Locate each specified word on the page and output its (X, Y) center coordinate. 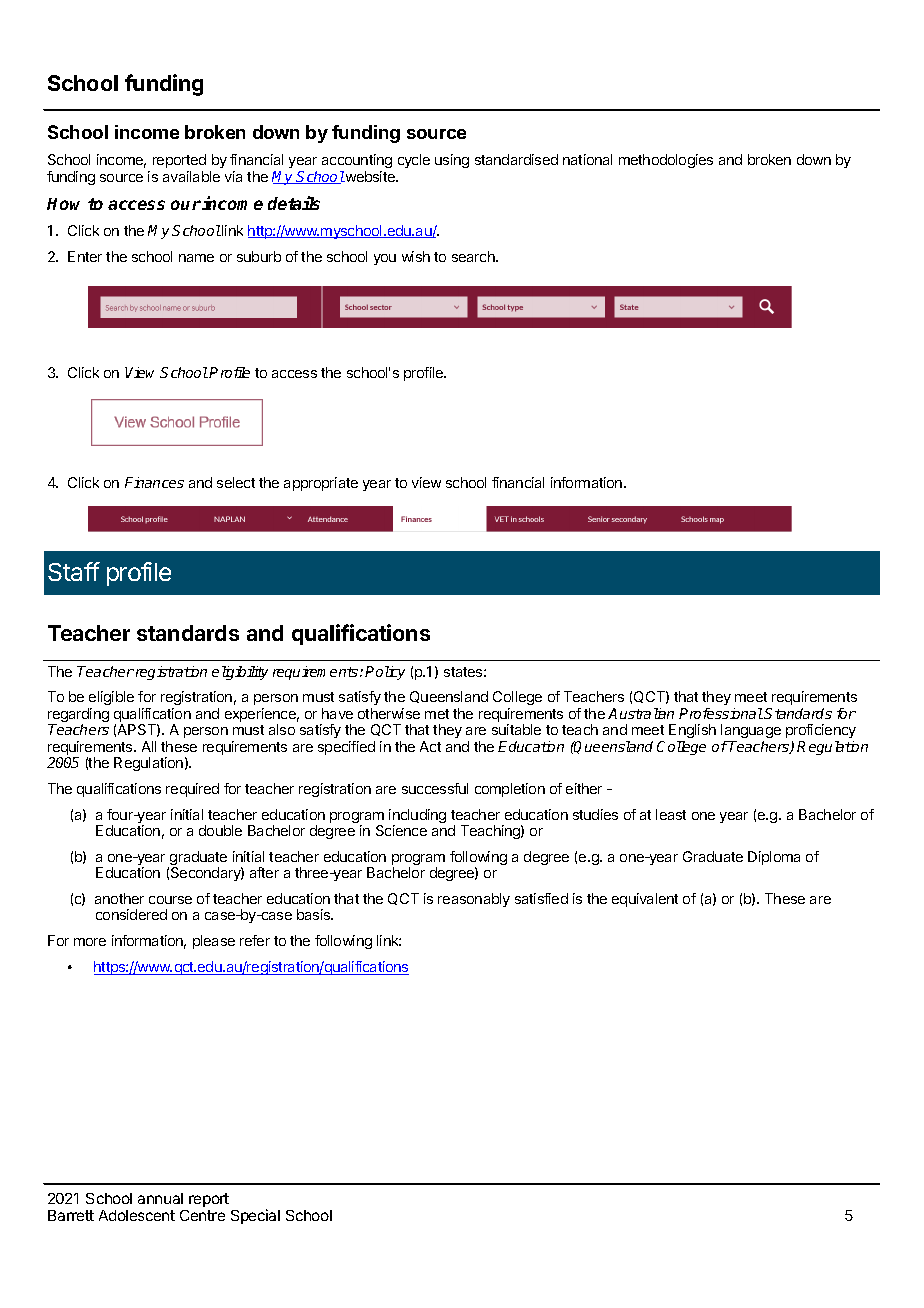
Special (255, 1216)
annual (160, 1198)
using (452, 161)
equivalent (645, 900)
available (191, 176)
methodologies (666, 161)
